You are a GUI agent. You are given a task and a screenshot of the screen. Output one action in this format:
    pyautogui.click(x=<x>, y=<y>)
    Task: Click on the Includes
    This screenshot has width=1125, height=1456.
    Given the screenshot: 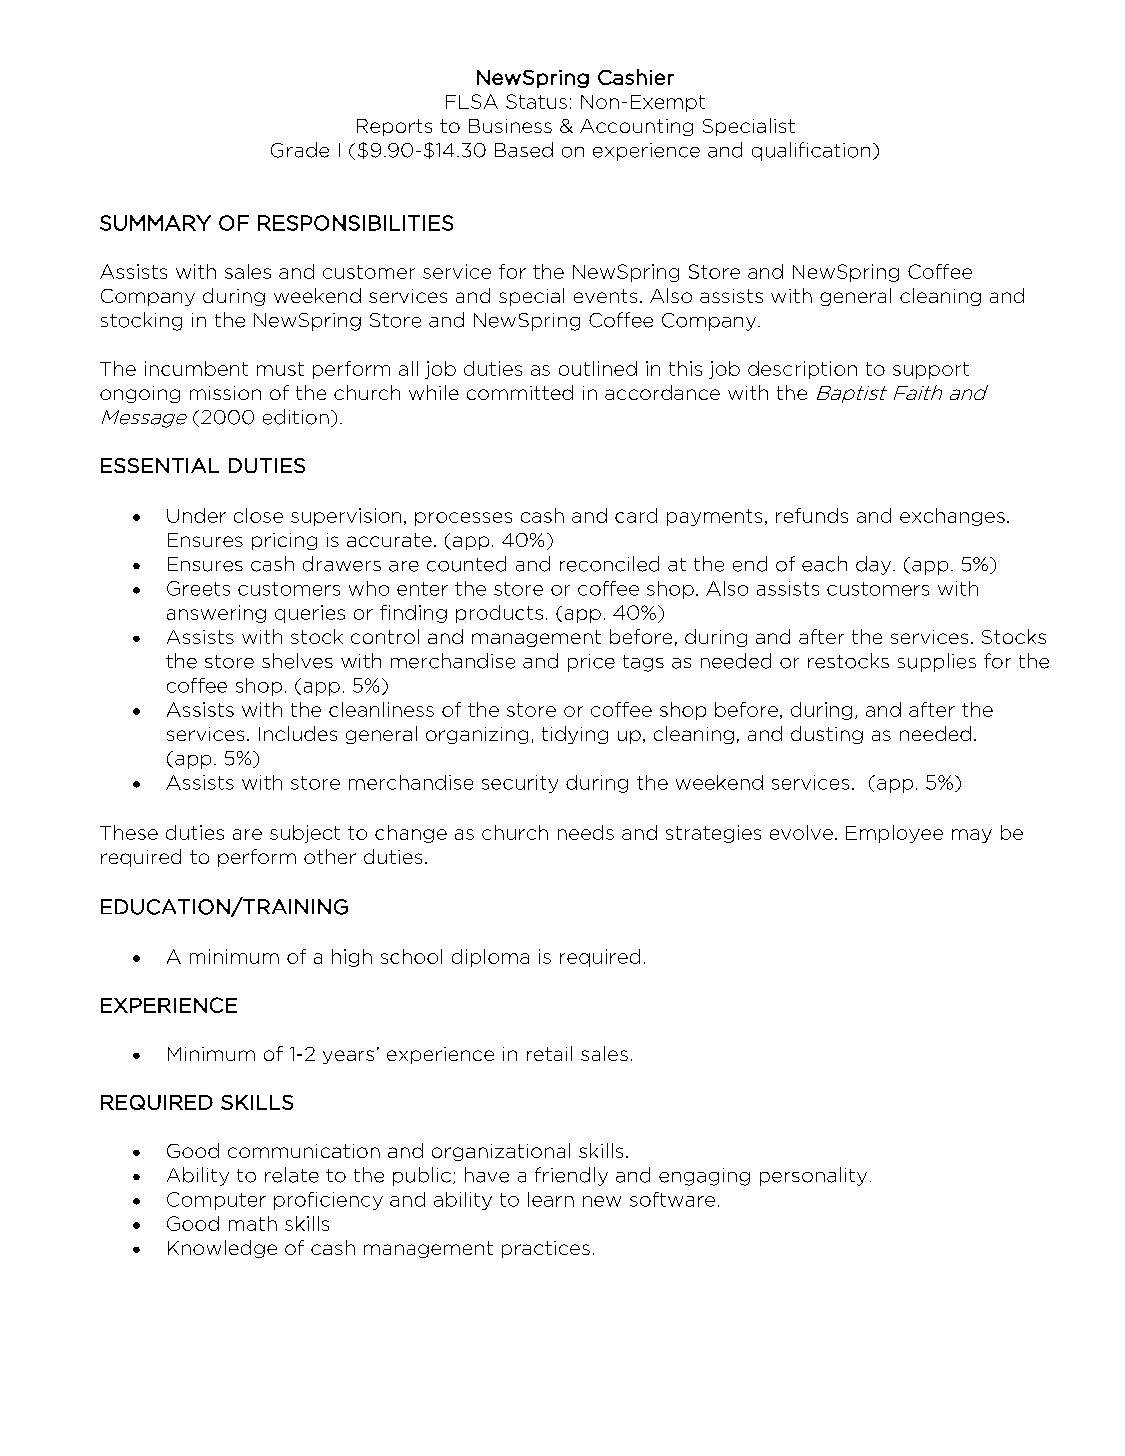 What is the action you would take?
    pyautogui.click(x=298, y=733)
